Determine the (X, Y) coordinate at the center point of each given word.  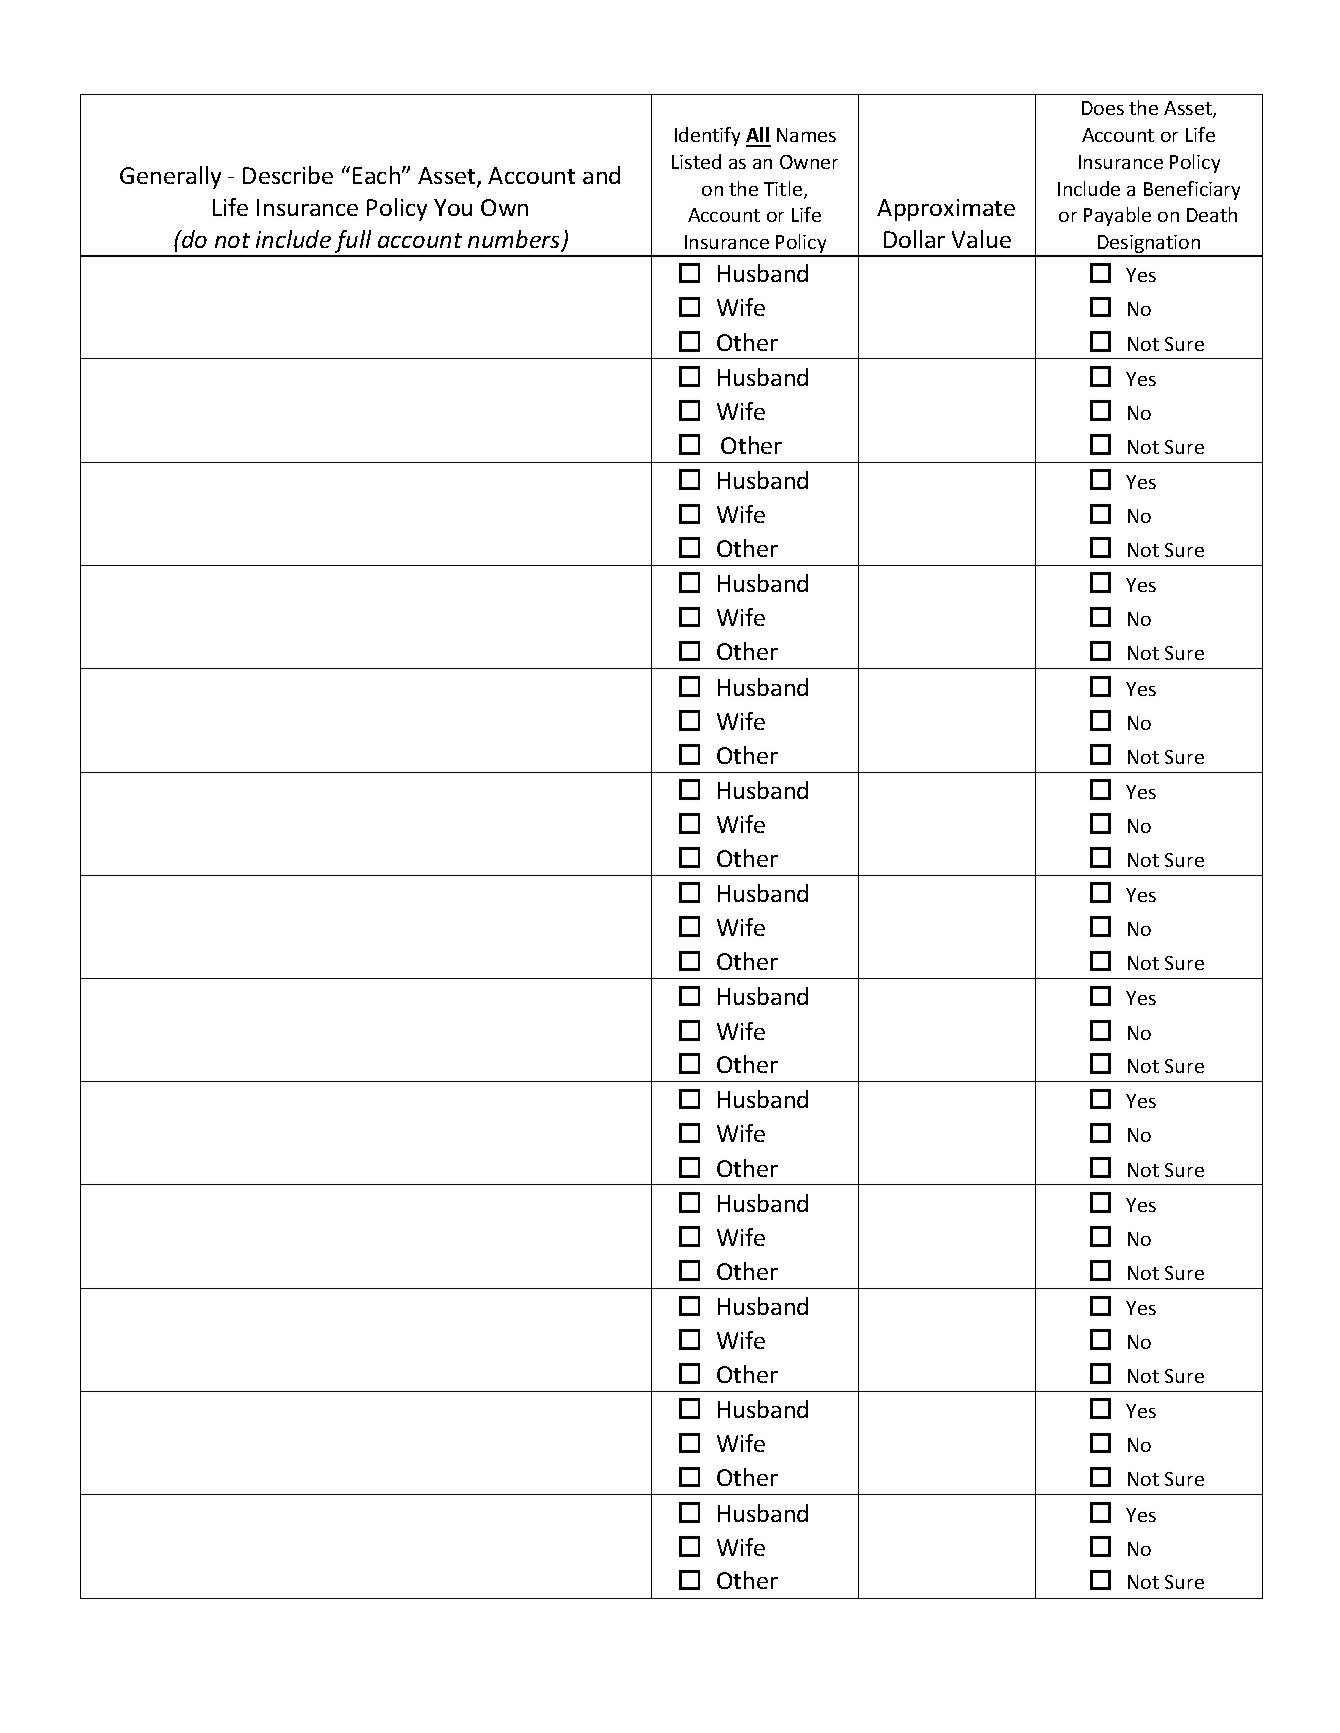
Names (806, 135)
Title (784, 190)
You (453, 207)
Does (1103, 108)
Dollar (914, 239)
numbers (515, 240)
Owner (809, 162)
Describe (288, 175)
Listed (696, 161)
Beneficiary (1192, 190)
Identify (707, 136)
